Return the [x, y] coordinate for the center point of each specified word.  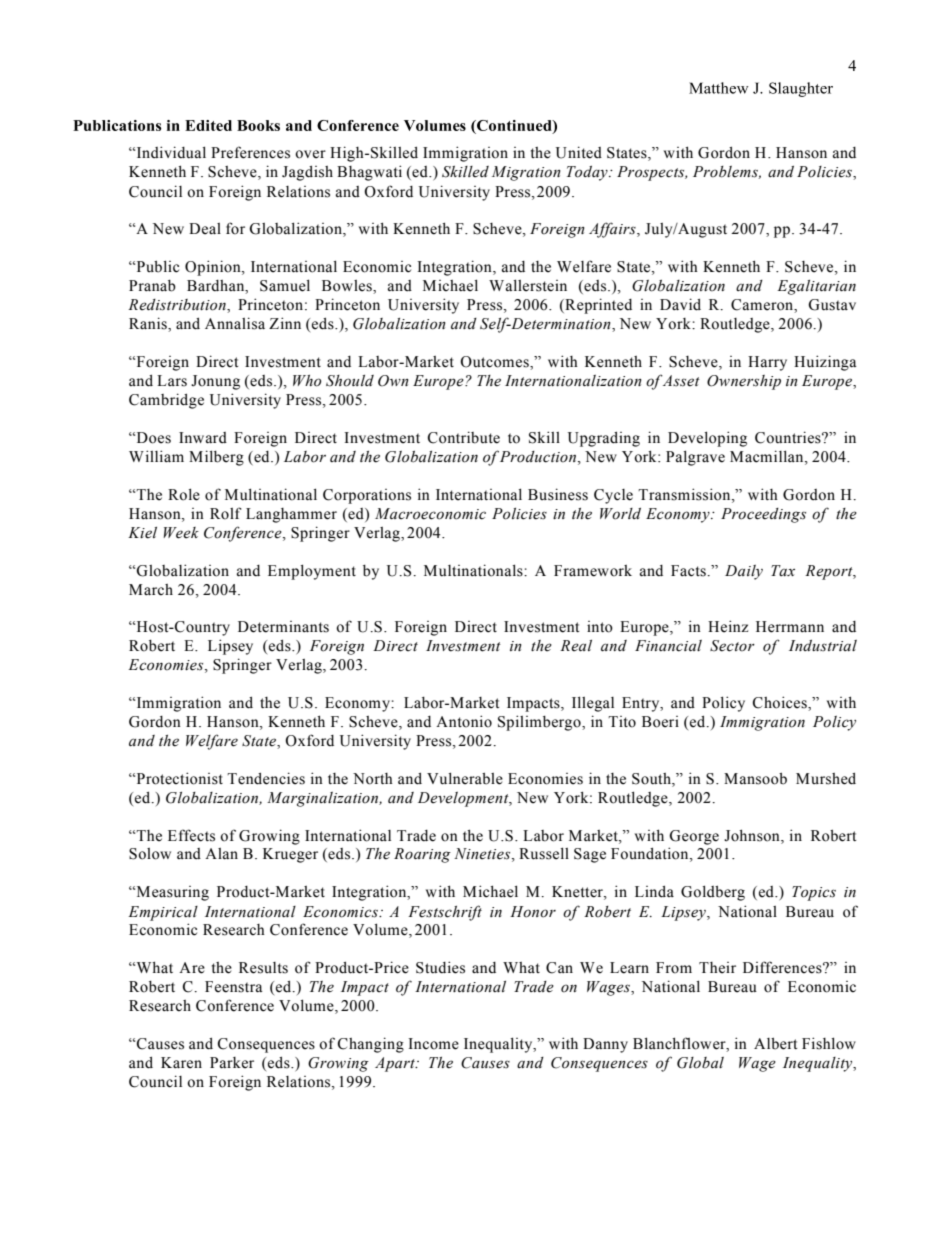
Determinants [283, 627]
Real [576, 646]
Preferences [250, 152]
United [579, 152]
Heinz [728, 626]
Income [433, 1044]
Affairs [613, 230]
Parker [232, 1063]
